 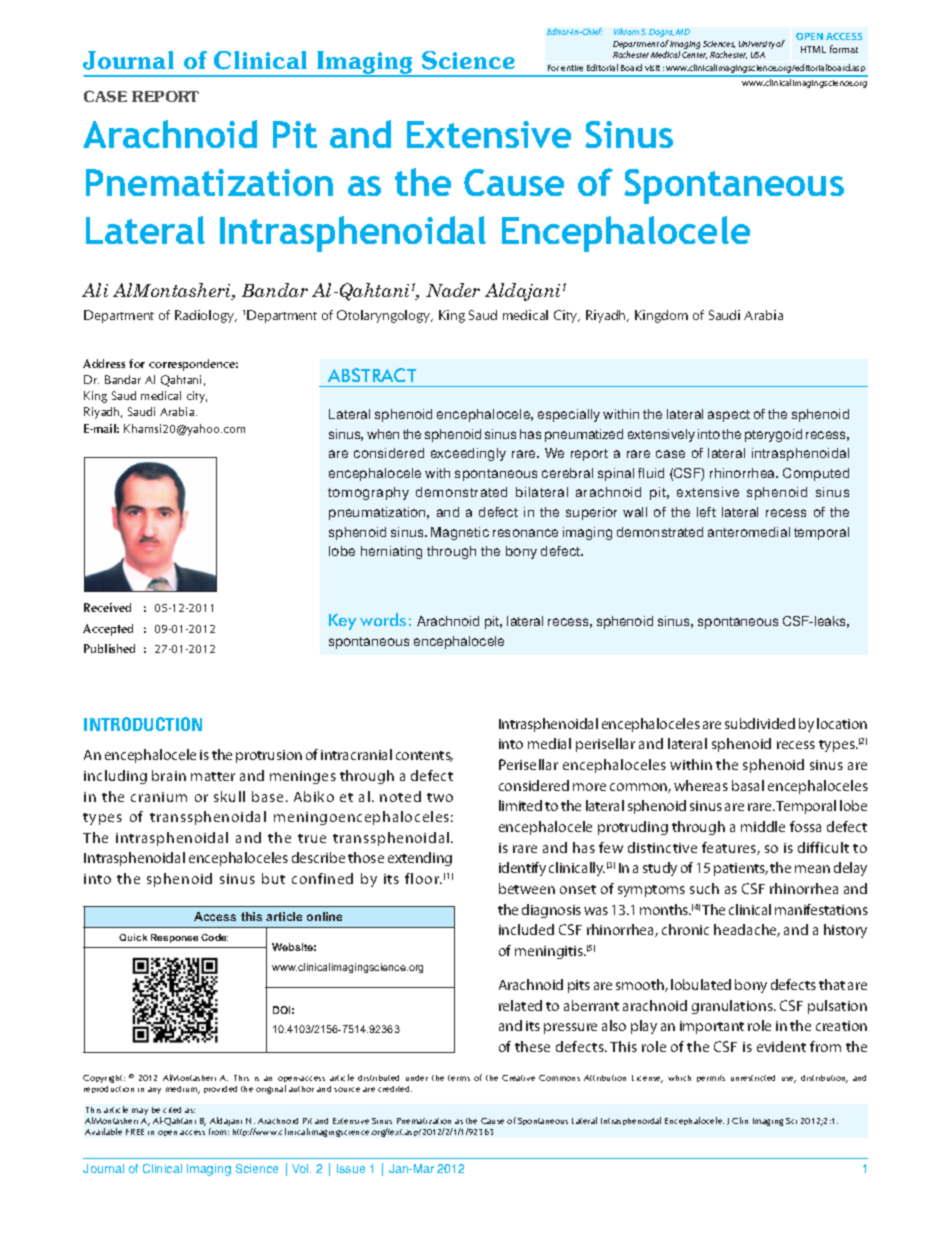 I want to click on entire, so click(x=572, y=68).
